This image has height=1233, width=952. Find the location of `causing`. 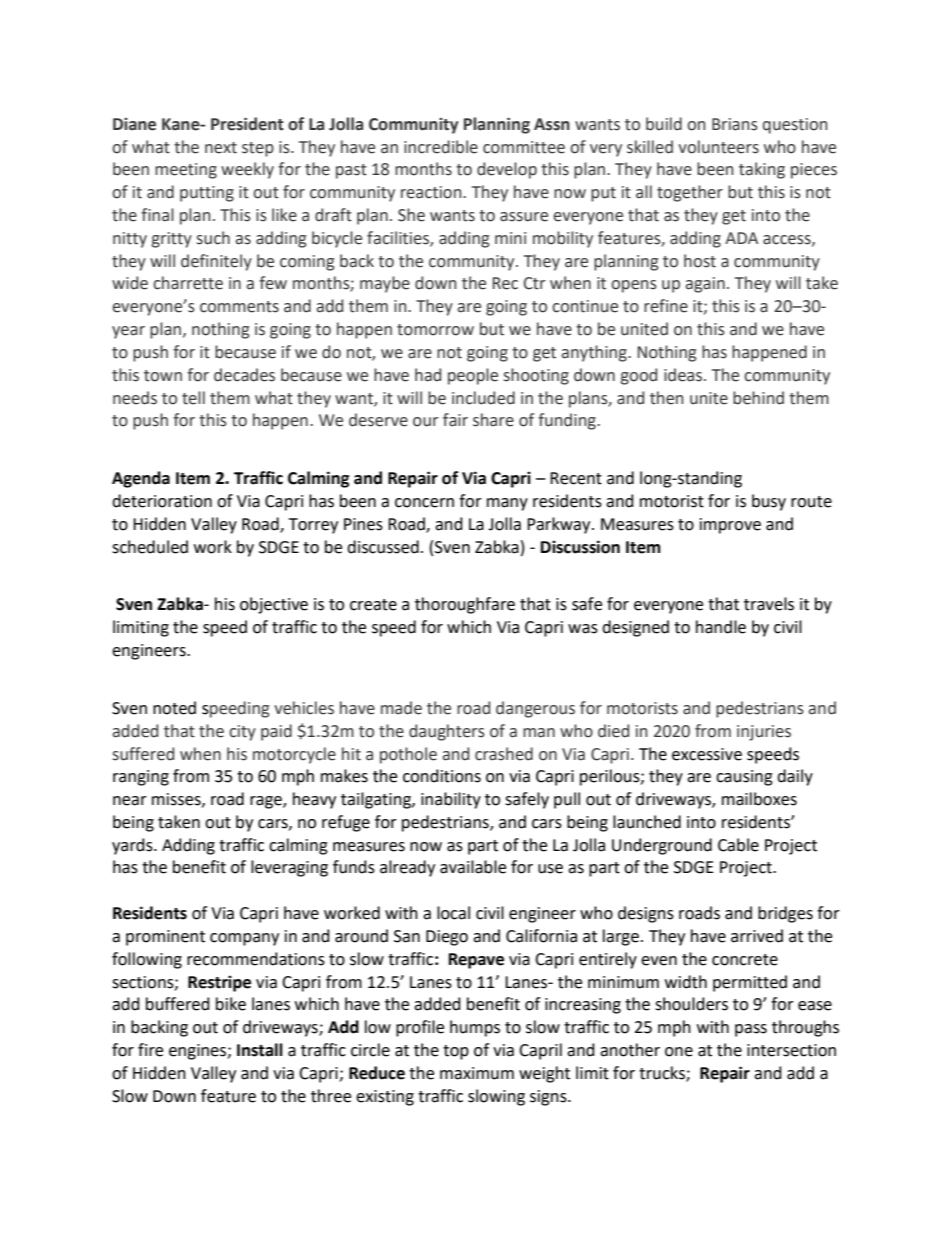

causing is located at coordinates (744, 778).
